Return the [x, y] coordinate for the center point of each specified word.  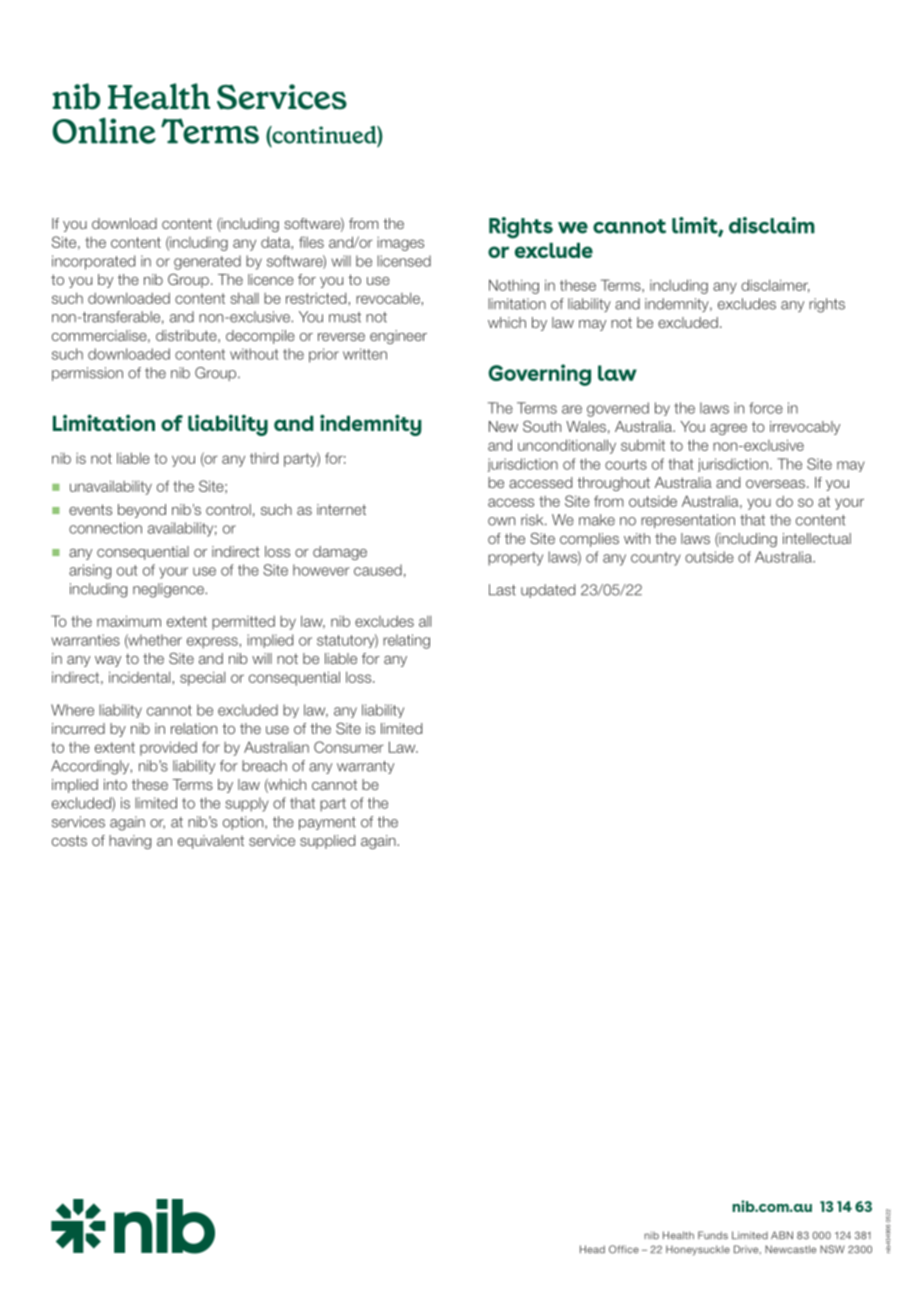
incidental [139, 677]
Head [592, 1249]
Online [104, 130]
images [400, 244]
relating [406, 641]
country [656, 559]
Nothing [514, 286]
